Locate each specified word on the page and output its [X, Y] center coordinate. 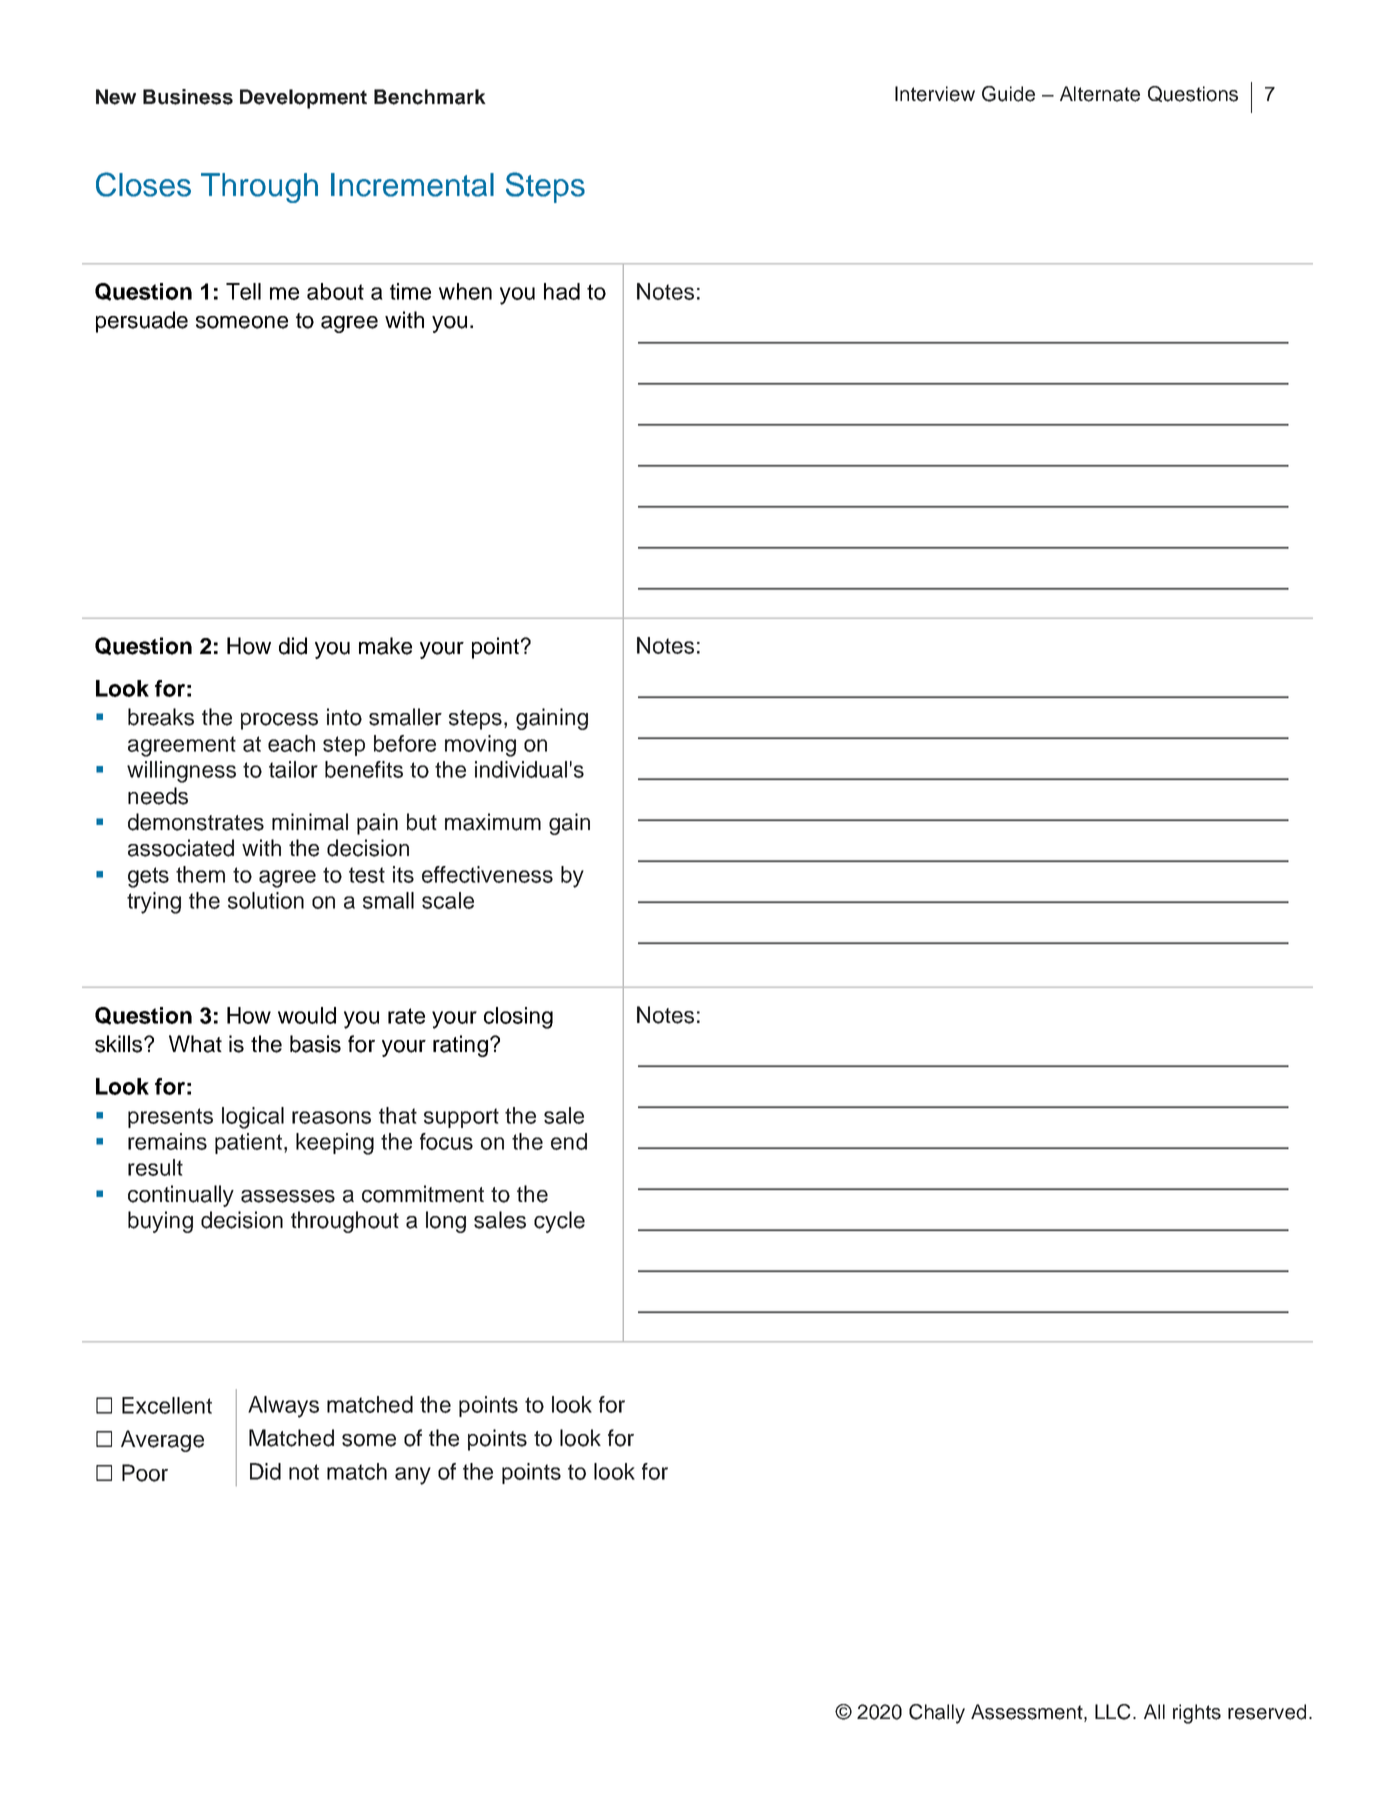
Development [303, 99]
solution [266, 900]
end [569, 1141]
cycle [559, 1222]
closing [518, 1018]
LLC [1113, 1712]
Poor [145, 1473]
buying [160, 1222]
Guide [1008, 94]
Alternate [1100, 94]
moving [480, 746]
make [385, 646]
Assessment [1028, 1713]
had [562, 291]
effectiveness [487, 874]
